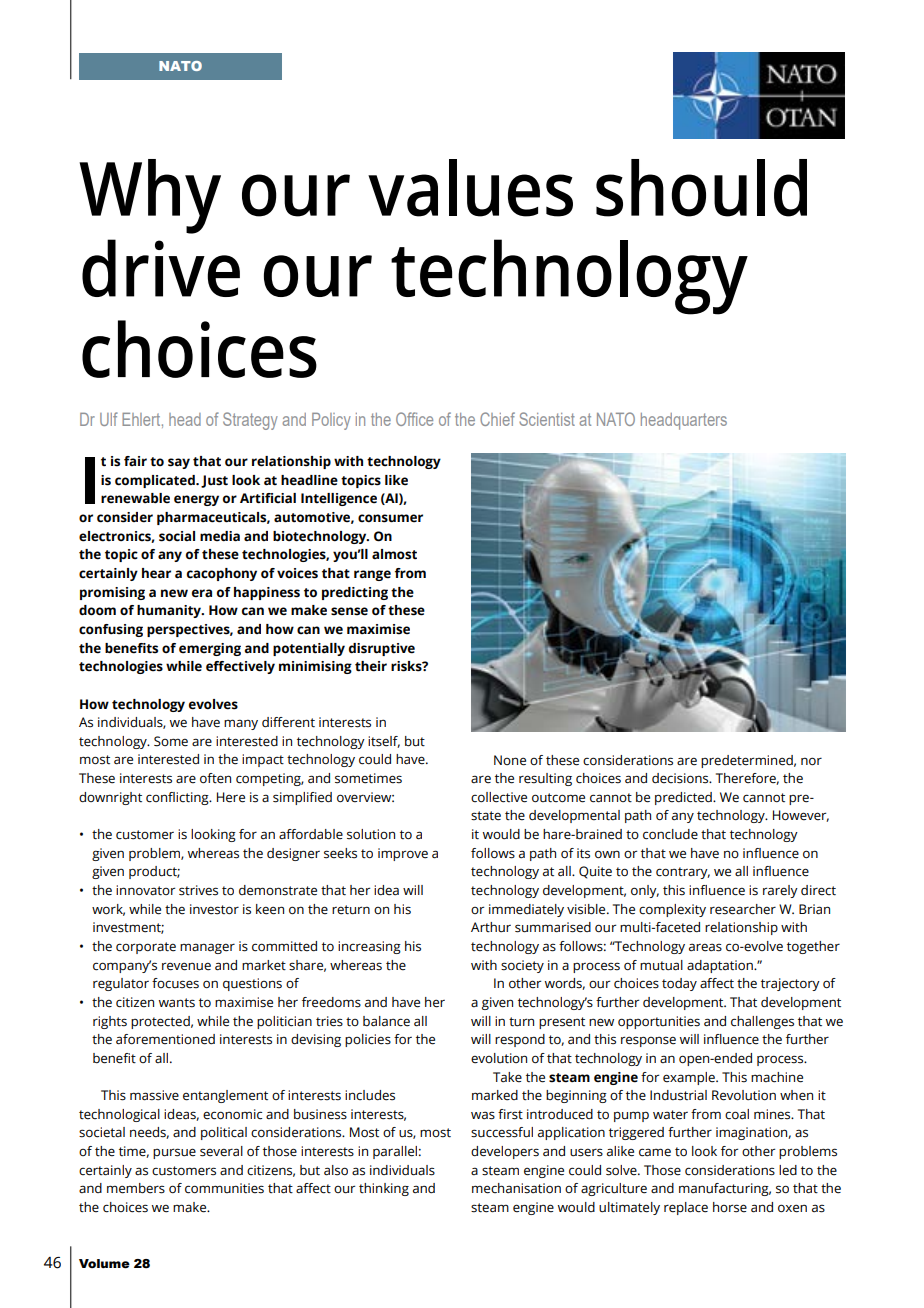 The height and width of the screenshot is (1308, 924). I want to click on Why, so click(150, 196).
